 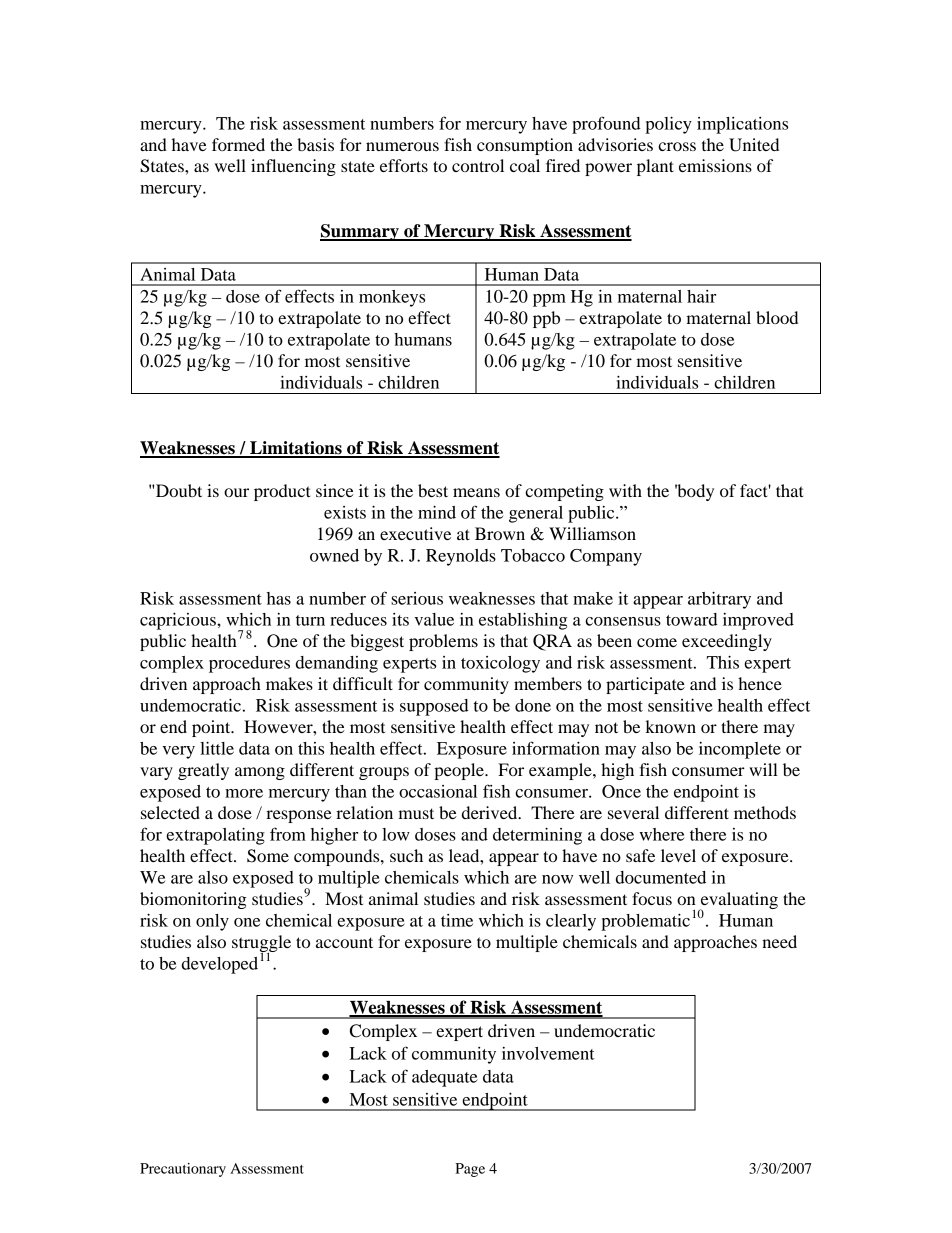 I want to click on emissions, so click(x=715, y=165).
